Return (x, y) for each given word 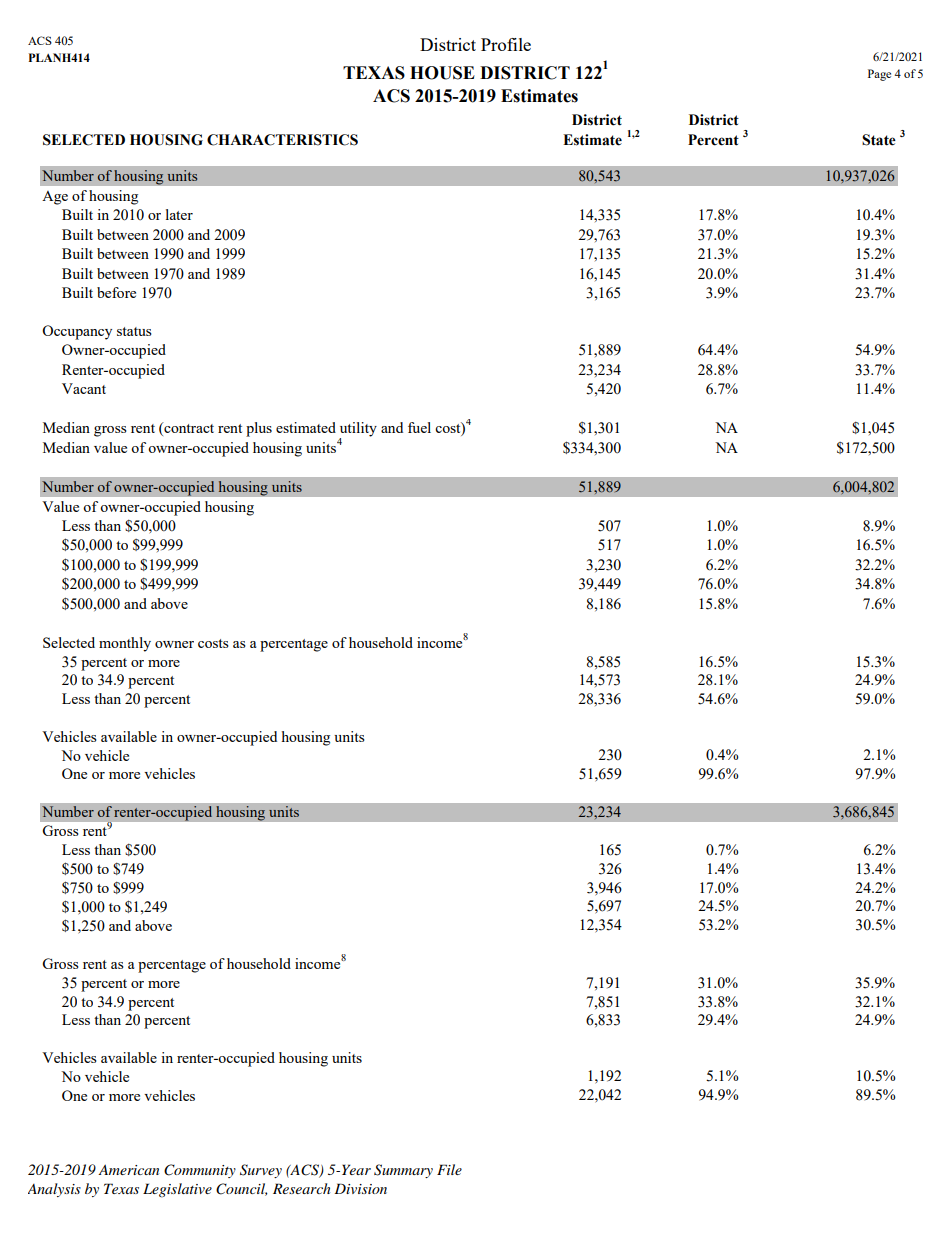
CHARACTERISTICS (282, 140)
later (179, 214)
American (128, 1169)
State (879, 140)
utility (358, 430)
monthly (125, 644)
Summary (403, 1171)
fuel (419, 427)
